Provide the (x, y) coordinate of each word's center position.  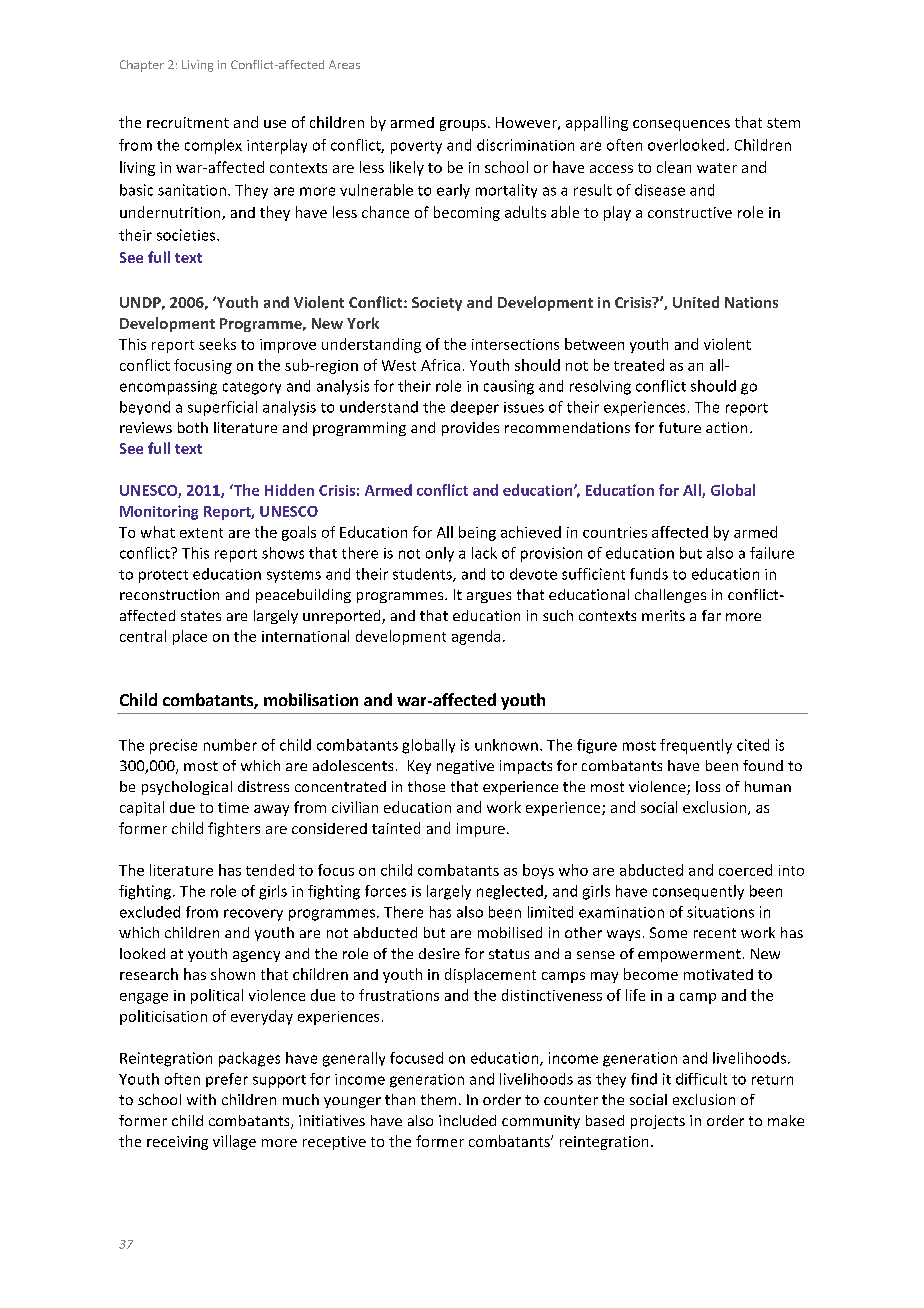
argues (489, 597)
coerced (745, 870)
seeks (217, 344)
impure (481, 830)
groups (463, 125)
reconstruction (169, 594)
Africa (440, 365)
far (711, 615)
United (696, 302)
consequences (681, 125)
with (201, 1099)
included (467, 1120)
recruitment (188, 122)
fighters (234, 829)
